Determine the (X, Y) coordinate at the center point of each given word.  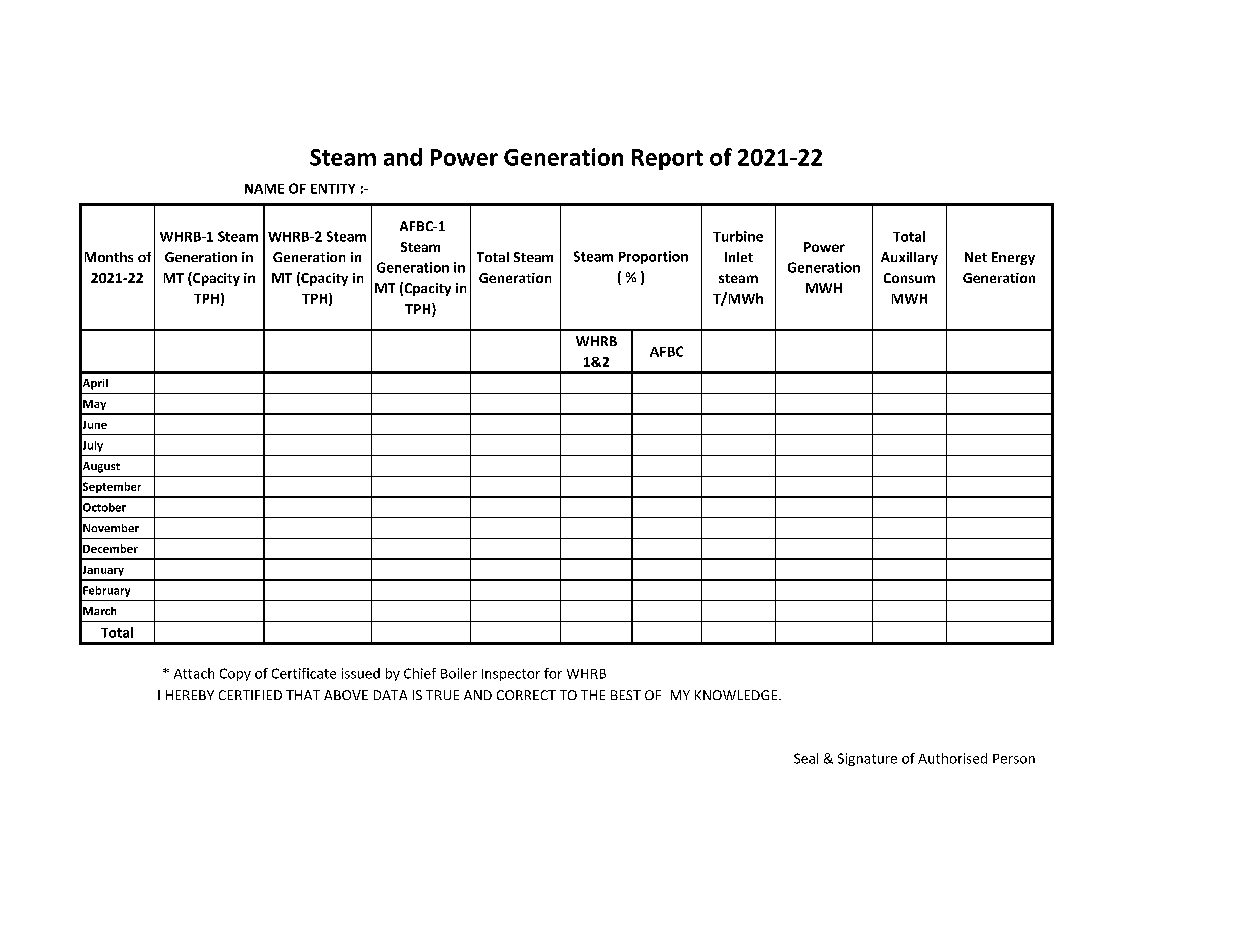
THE (593, 695)
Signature (867, 759)
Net (976, 257)
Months (109, 257)
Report (667, 159)
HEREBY (190, 695)
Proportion (653, 257)
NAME (264, 189)
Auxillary (909, 258)
